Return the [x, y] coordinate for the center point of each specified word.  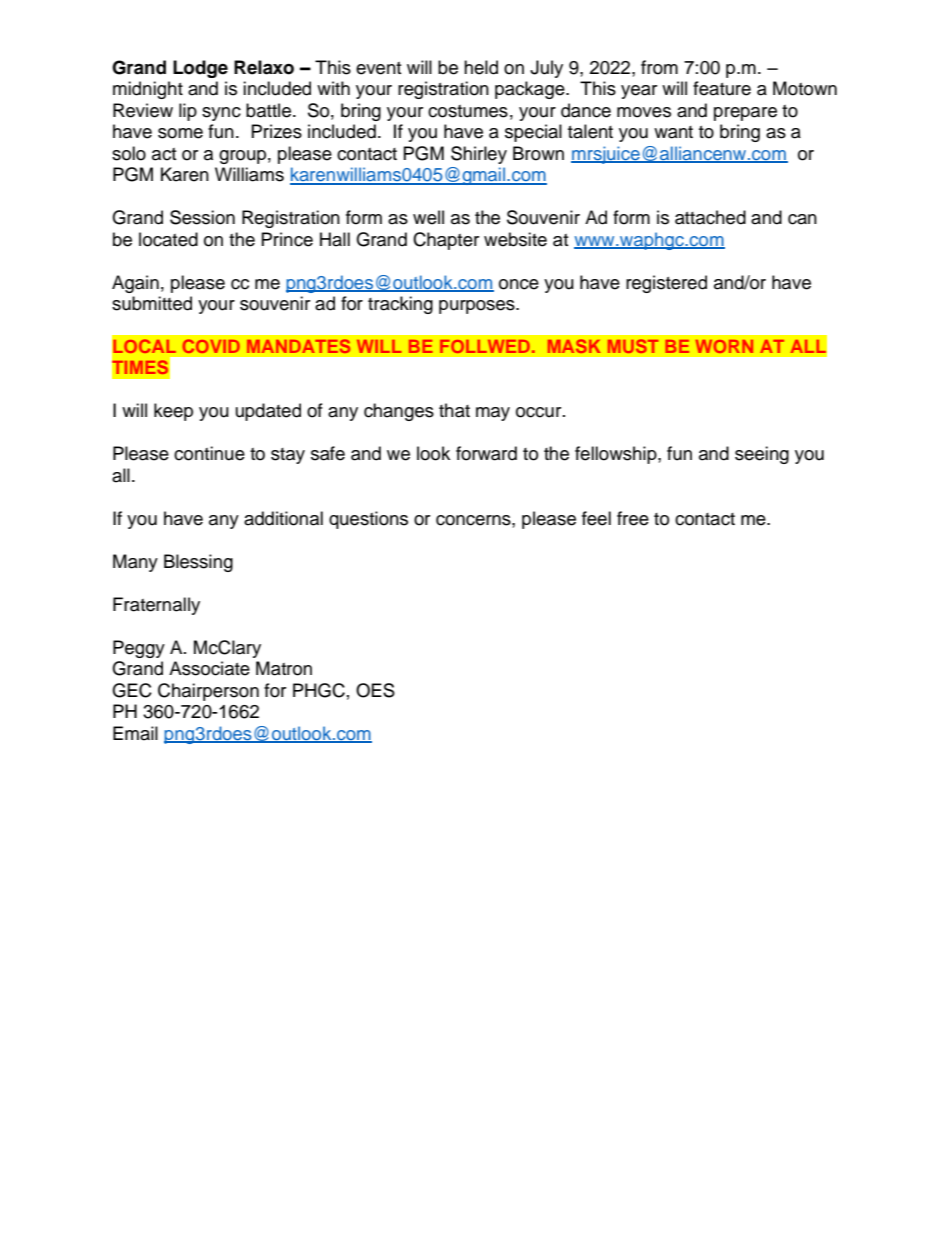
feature [722, 88]
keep [173, 412]
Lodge [200, 69]
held [481, 67]
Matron [284, 668]
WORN [724, 346]
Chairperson [208, 692]
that [454, 410]
